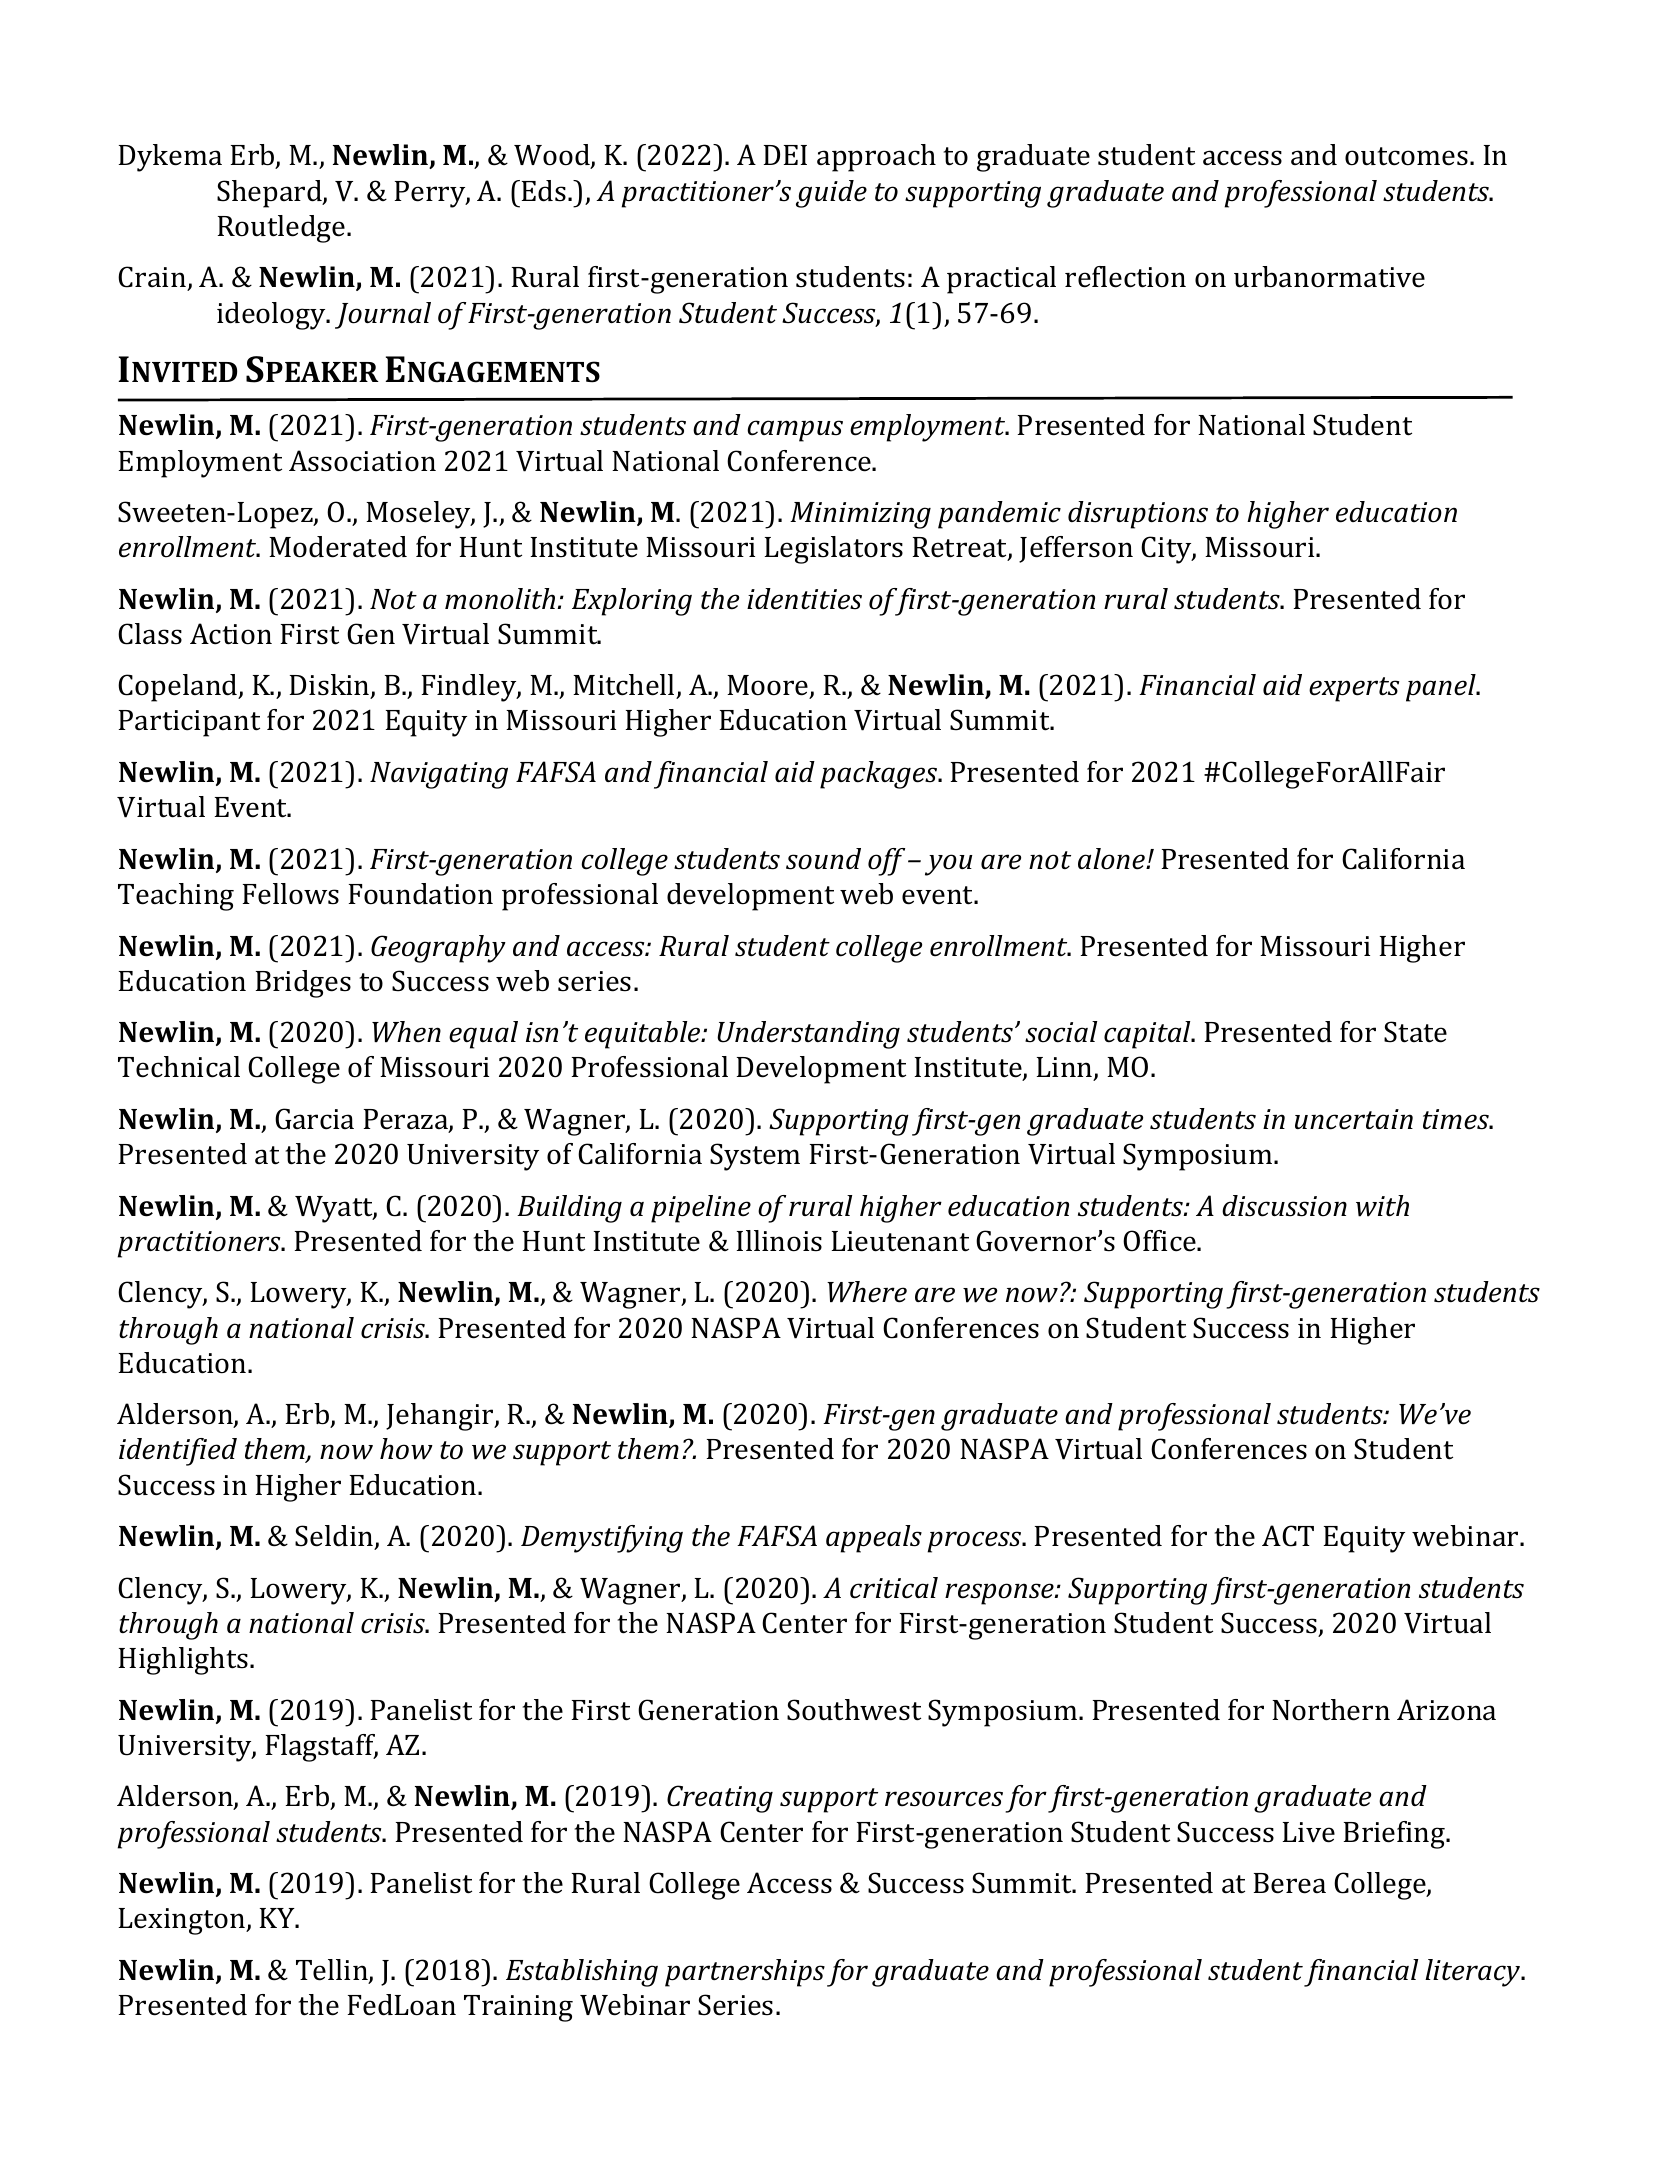 The width and height of the image is (1669, 2160). Describe the element at coordinates (867, 1292) in the image. I see `Where` at that location.
